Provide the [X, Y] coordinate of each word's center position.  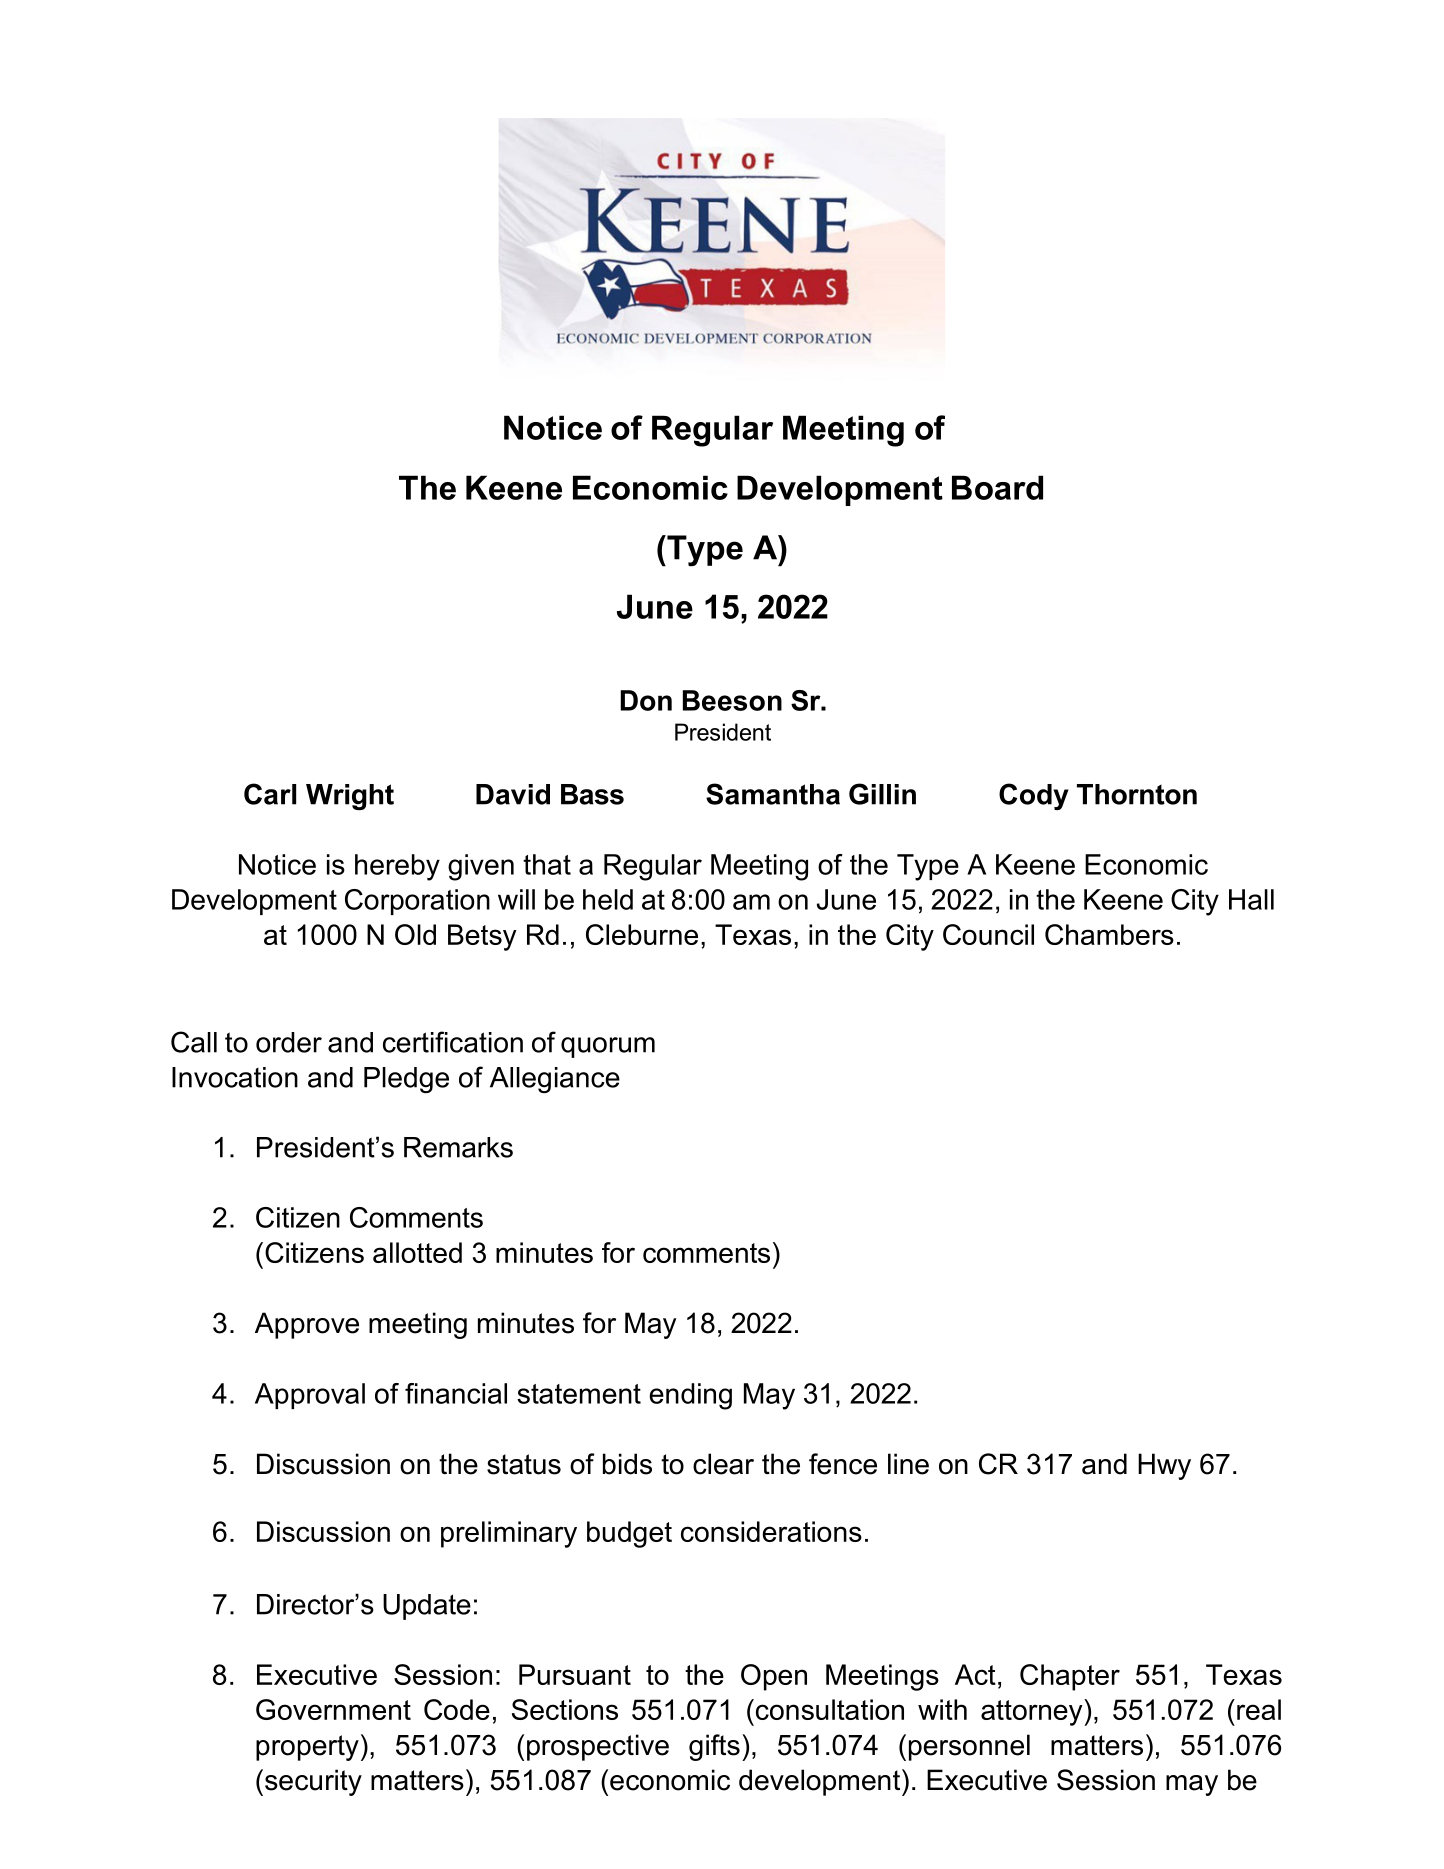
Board [997, 487]
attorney [1033, 1712]
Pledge [406, 1080]
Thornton [1137, 794]
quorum [608, 1047]
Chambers [1109, 934]
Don [646, 700]
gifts [714, 1747]
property [307, 1748]
